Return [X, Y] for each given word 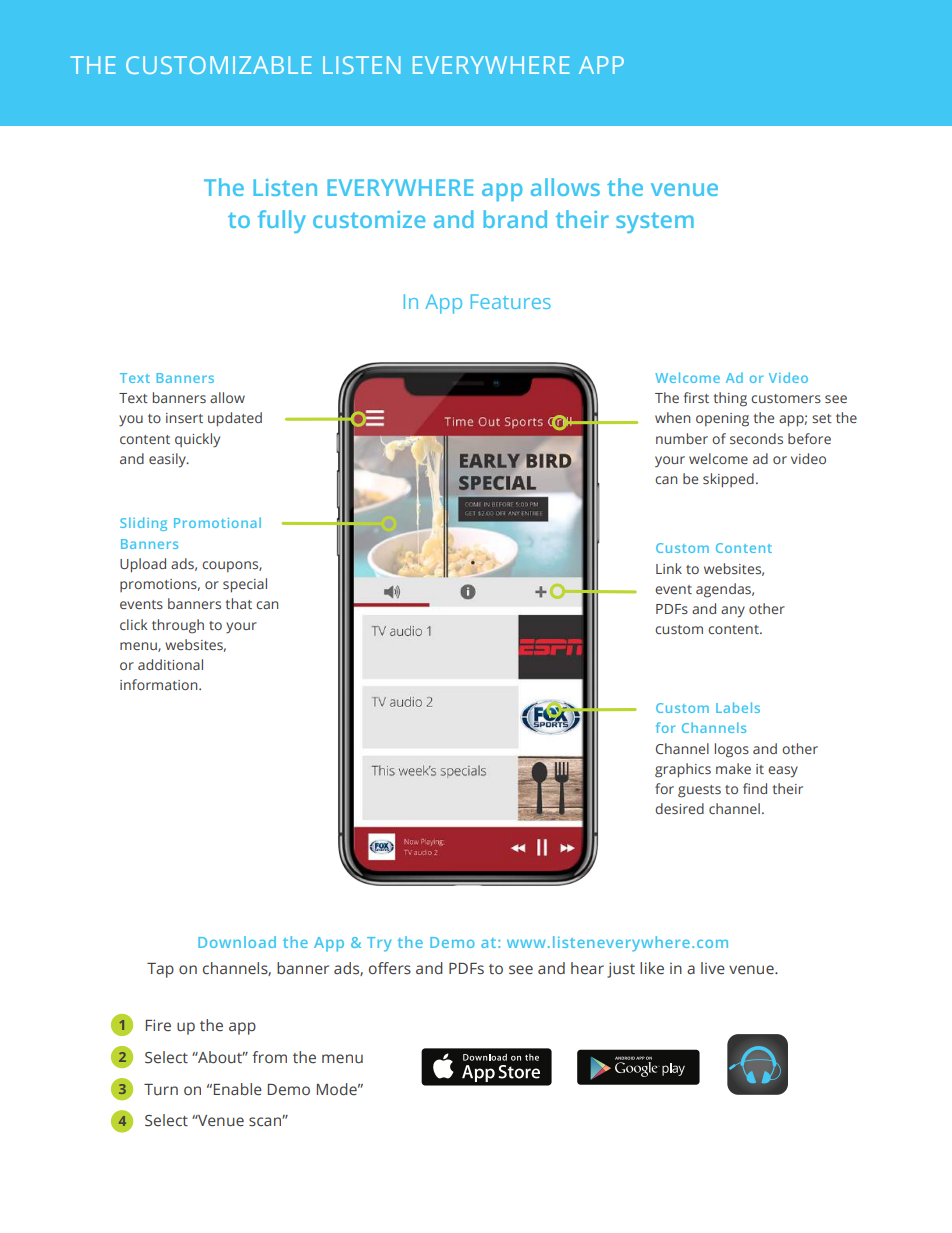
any [733, 612]
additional [170, 664]
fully [282, 221]
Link [669, 568]
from [269, 1057]
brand [515, 219]
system [655, 222]
